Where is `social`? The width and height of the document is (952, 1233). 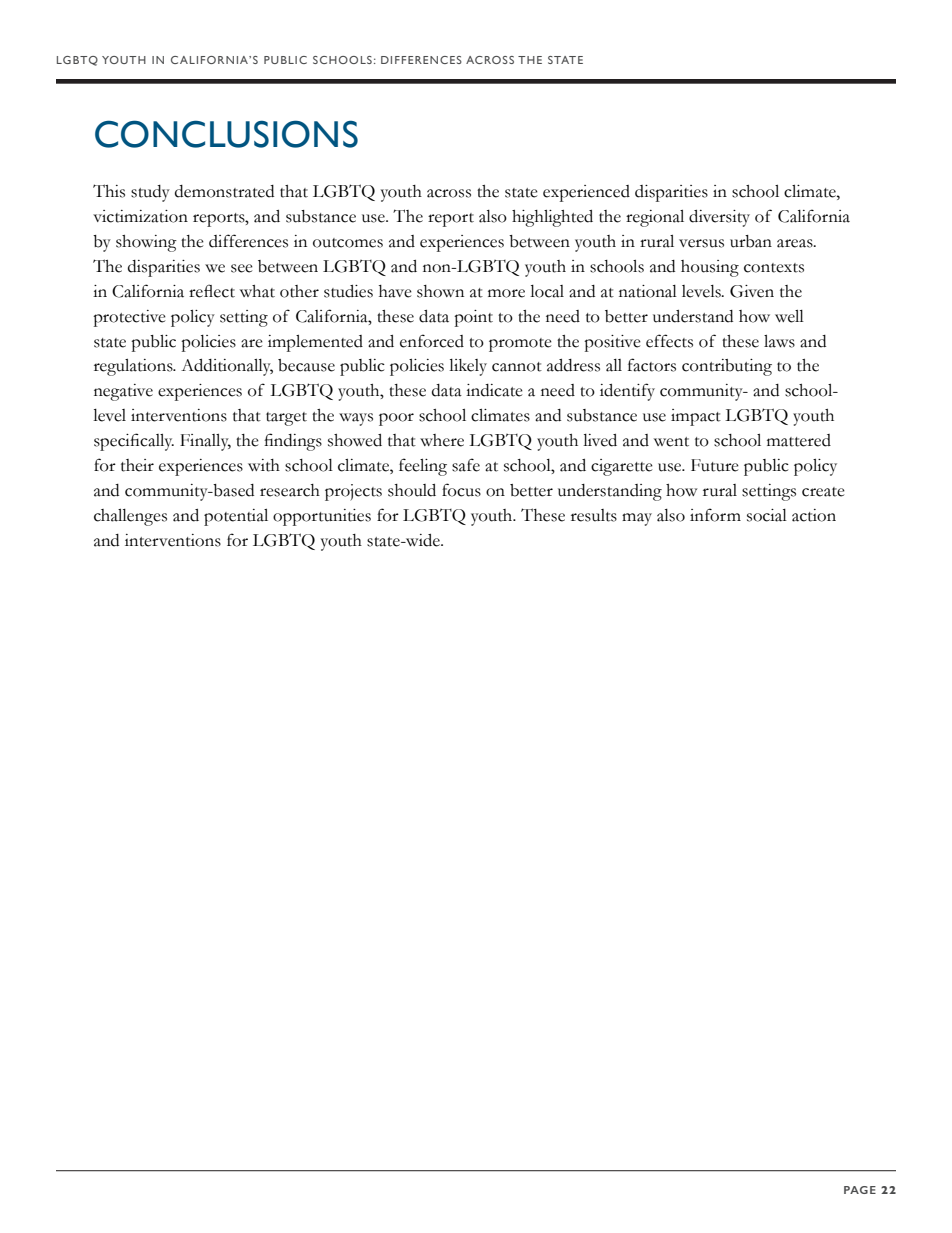
social is located at coordinates (767, 515).
